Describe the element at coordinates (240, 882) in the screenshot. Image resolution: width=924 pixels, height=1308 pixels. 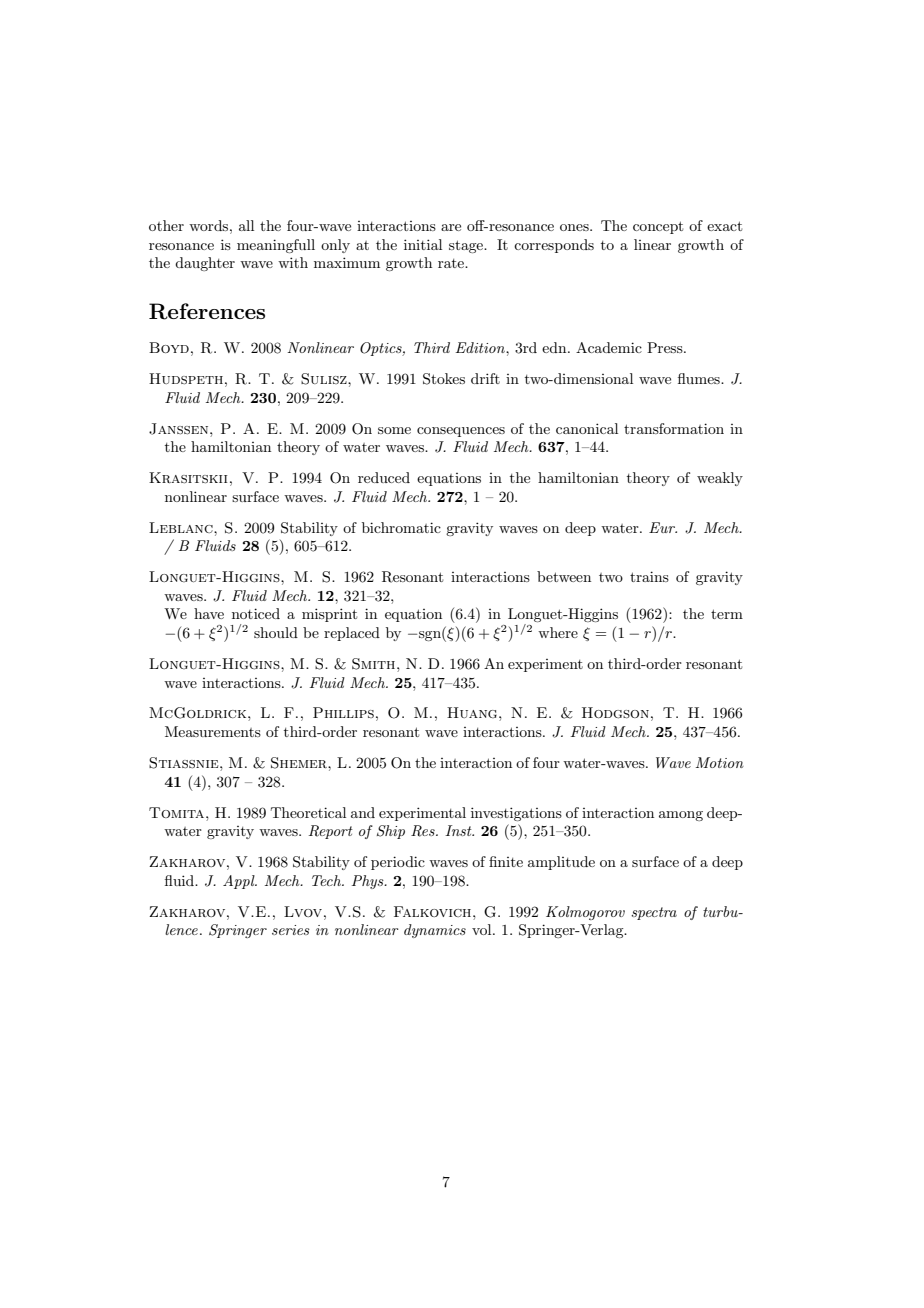
I see `Appl` at that location.
